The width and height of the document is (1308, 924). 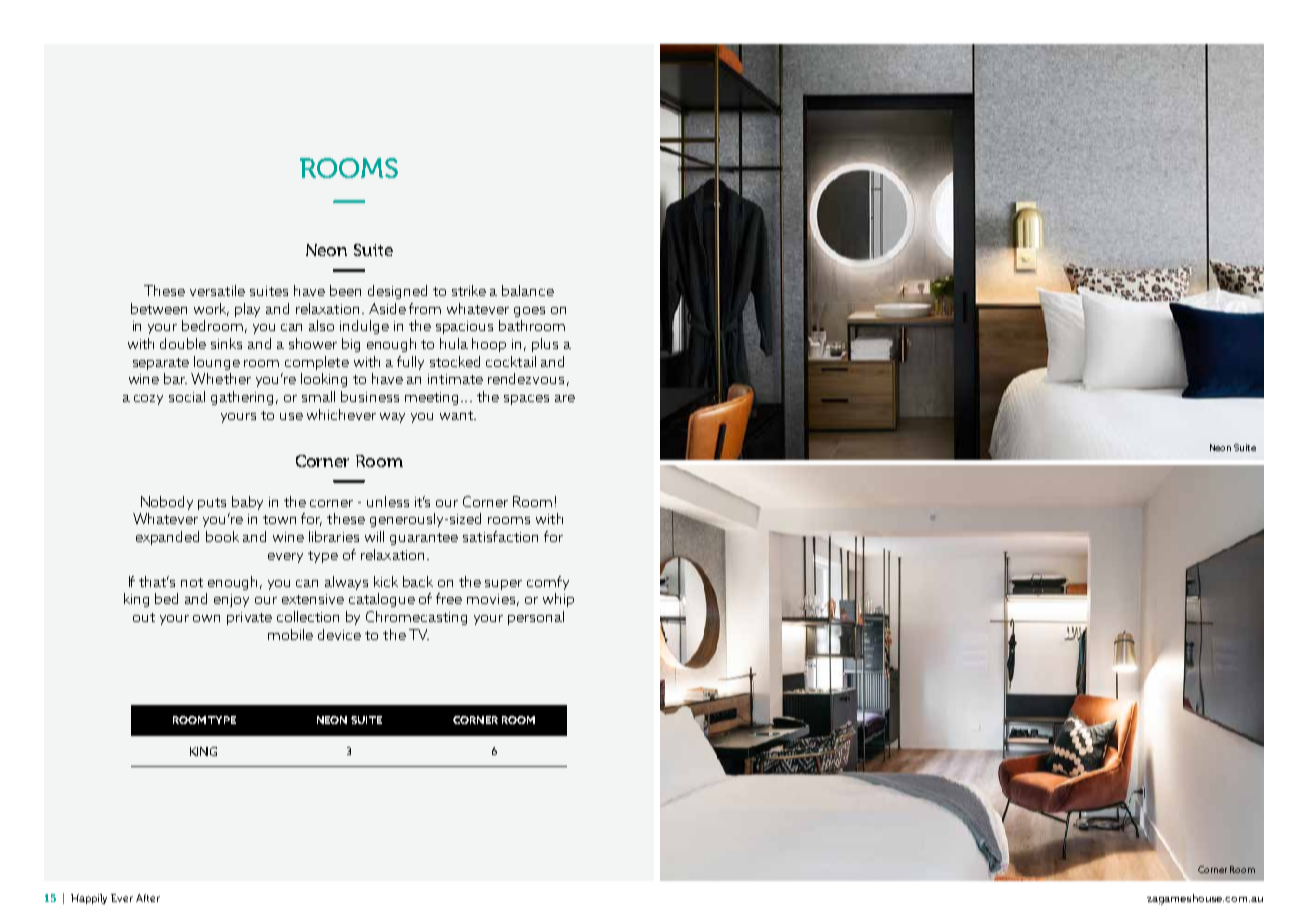 What do you see at coordinates (503, 585) in the document?
I see `super` at bounding box center [503, 585].
